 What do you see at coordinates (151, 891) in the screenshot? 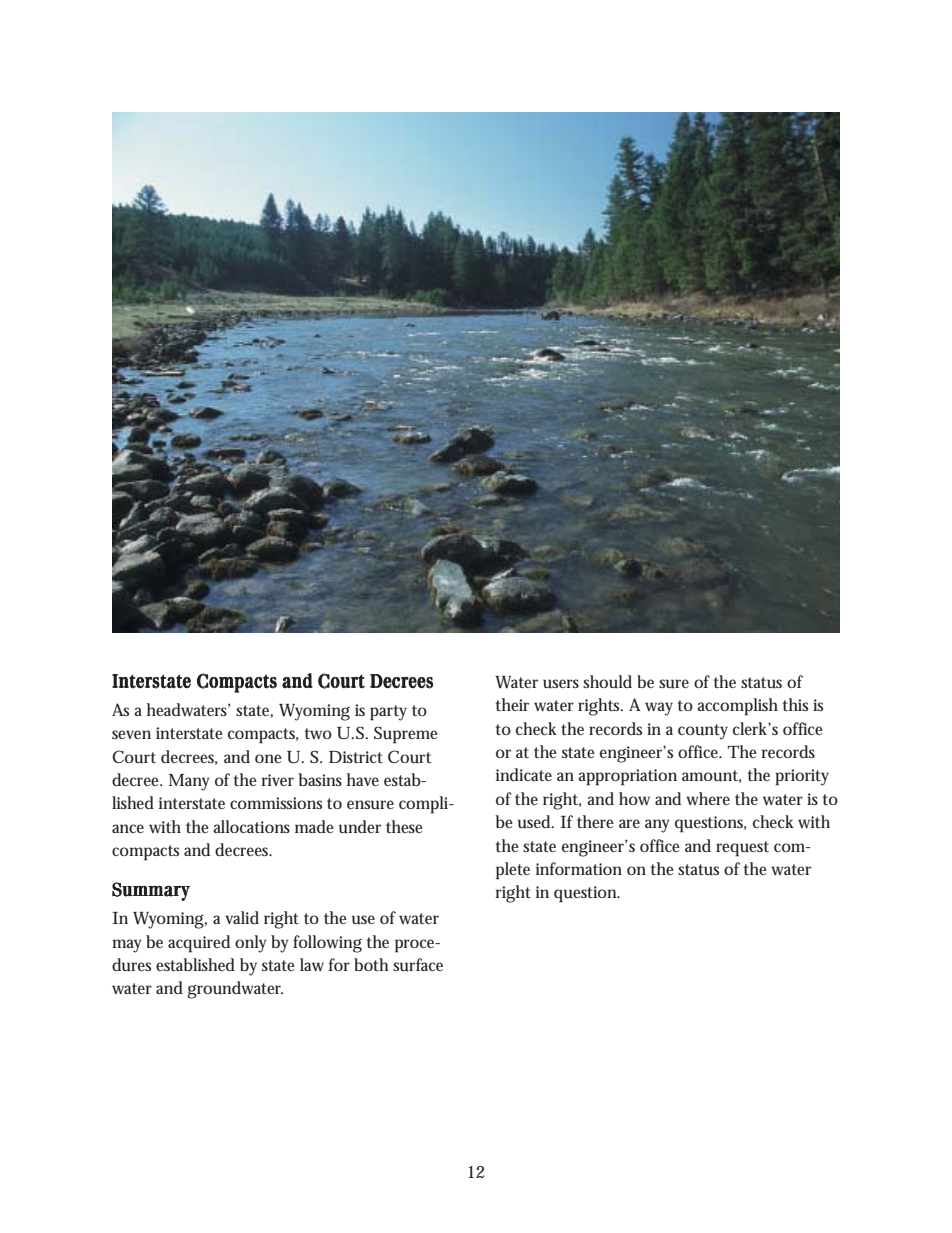
I see `Summary` at bounding box center [151, 891].
